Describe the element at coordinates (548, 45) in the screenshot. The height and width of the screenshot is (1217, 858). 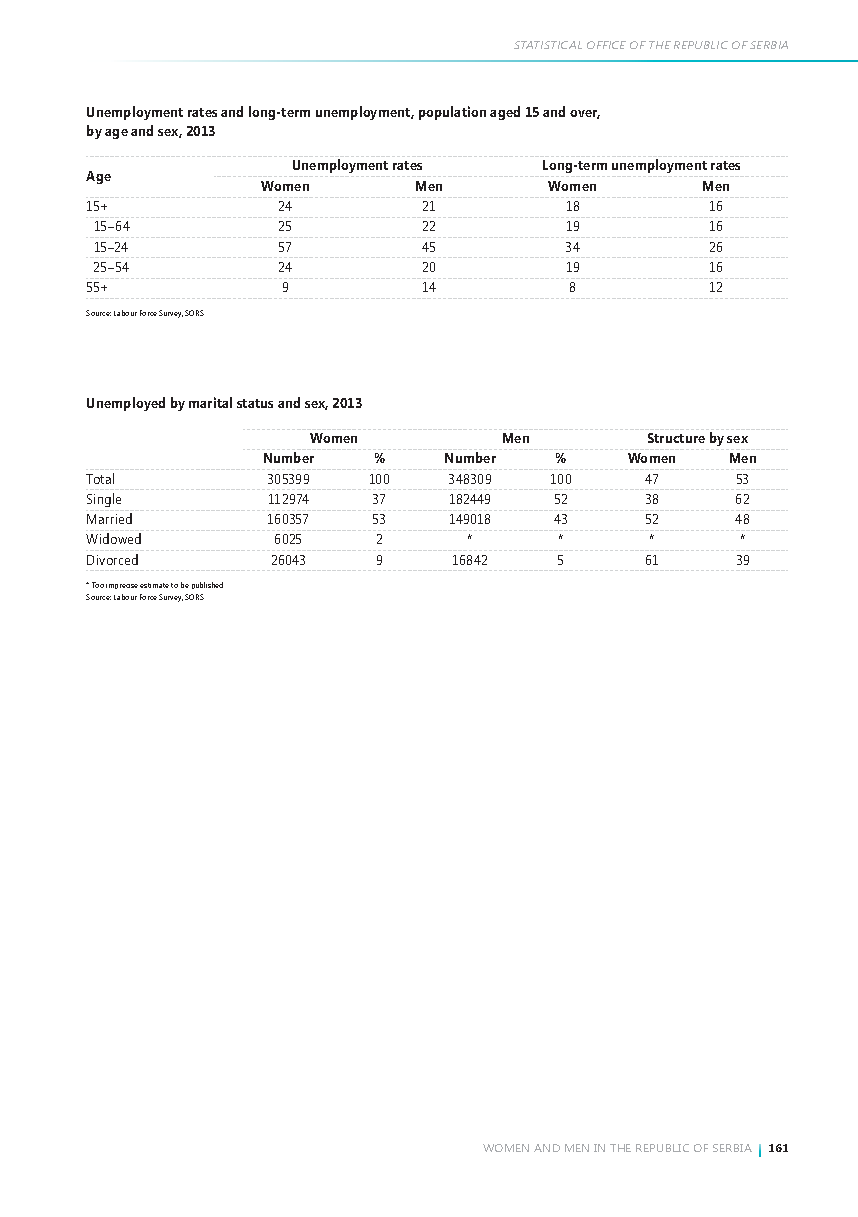
I see `STATISTICAL` at that location.
